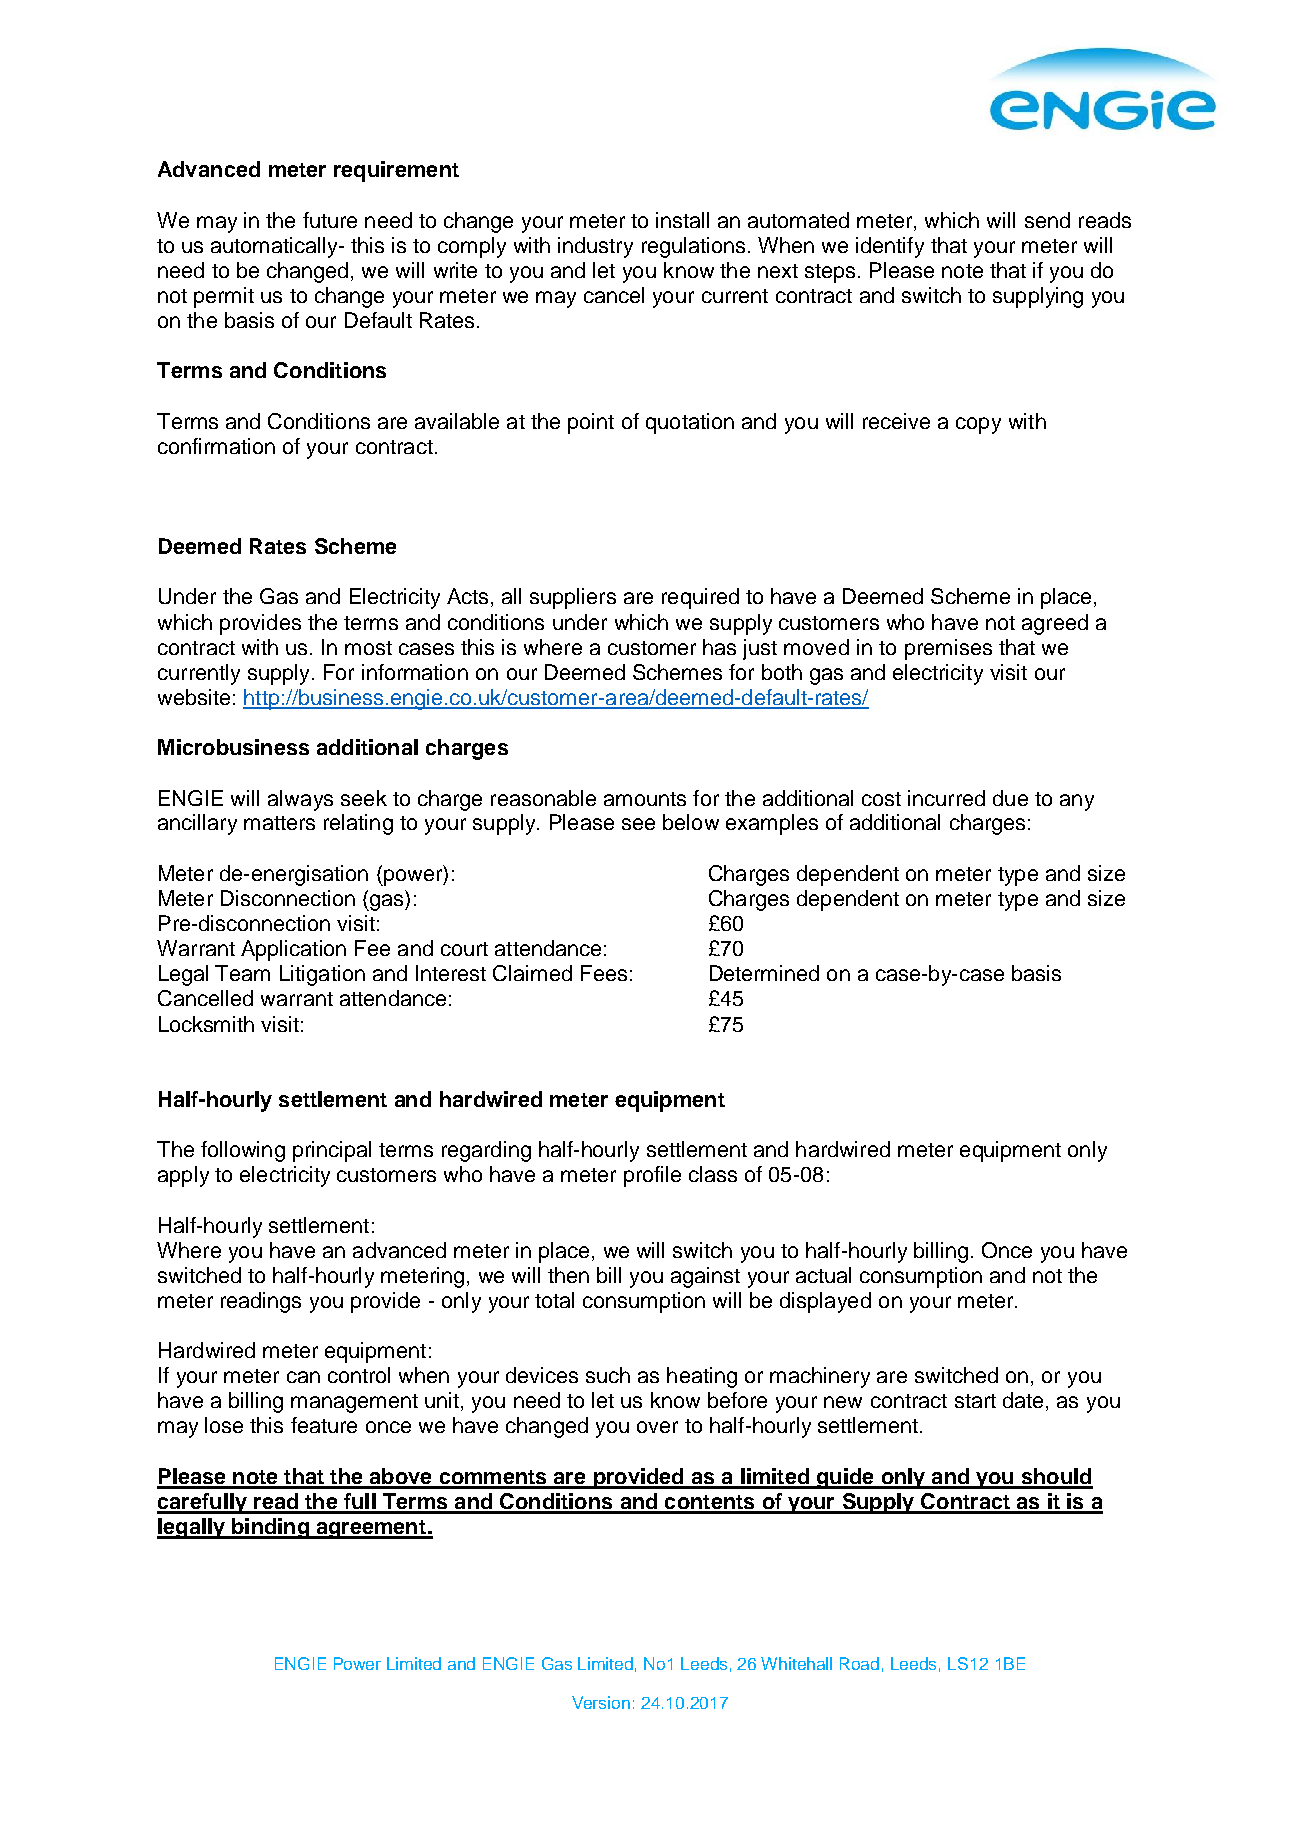 This screenshot has width=1300, height=1839. Describe the element at coordinates (330, 220) in the screenshot. I see `future` at that location.
